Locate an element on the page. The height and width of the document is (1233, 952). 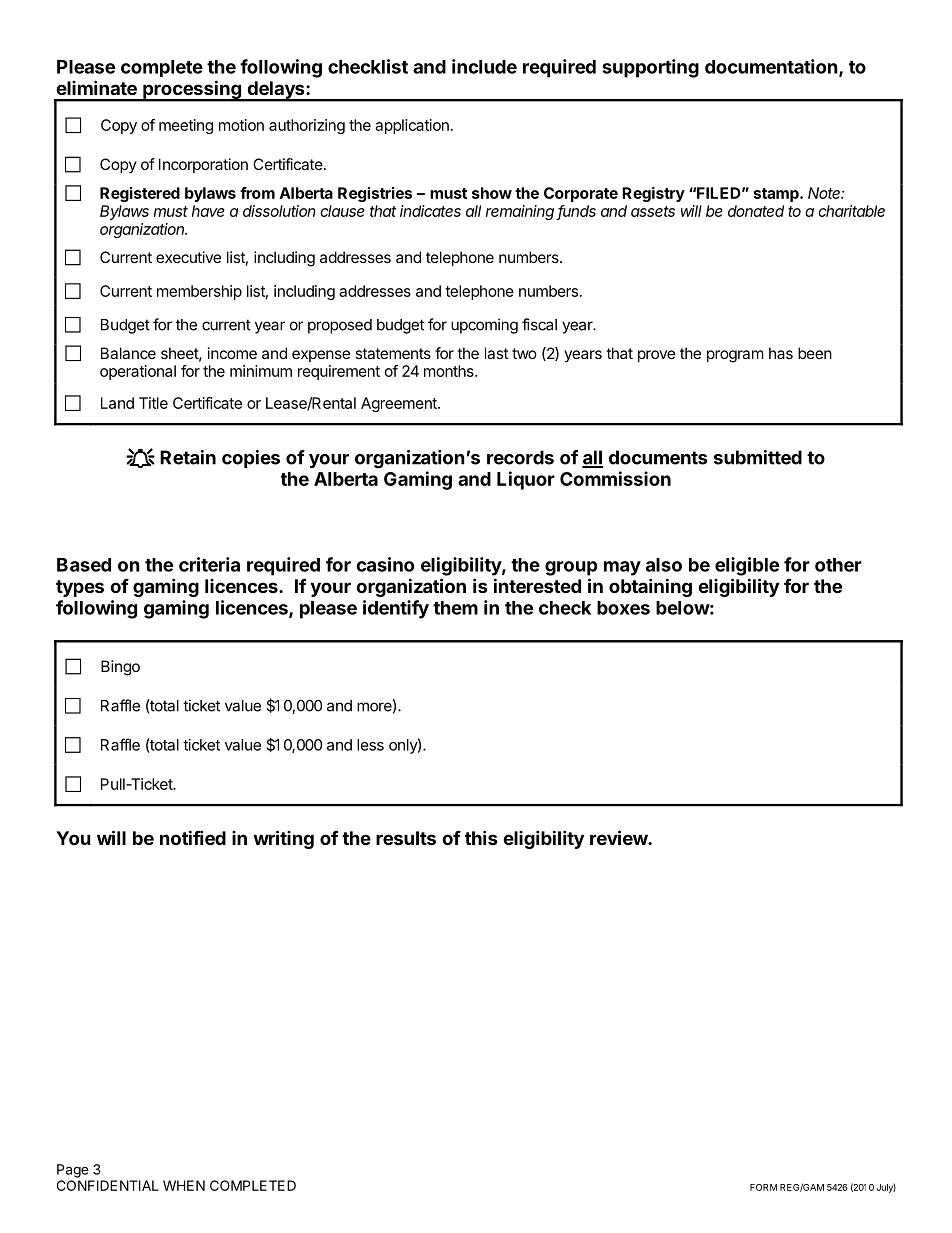
processing is located at coordinates (192, 90).
